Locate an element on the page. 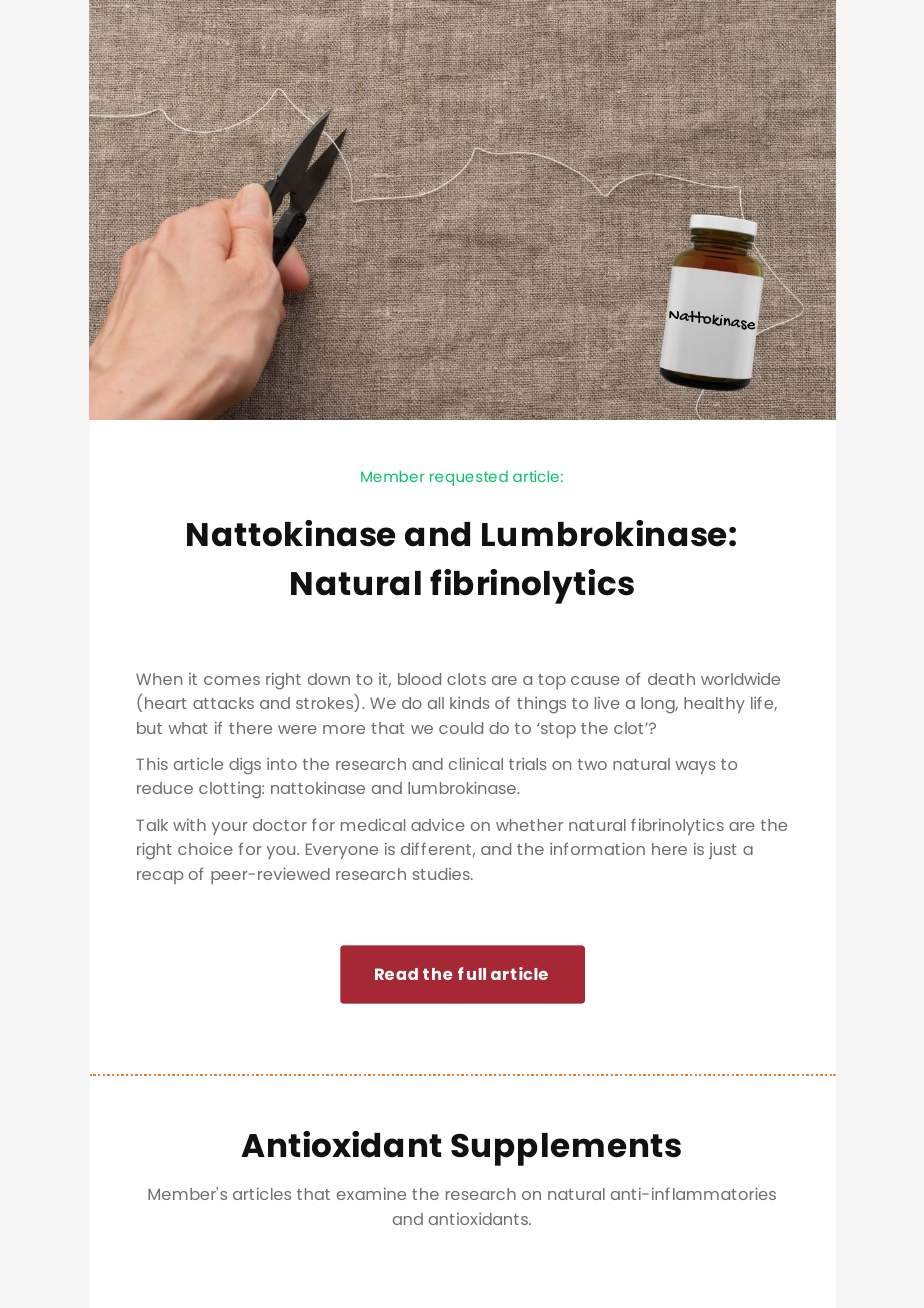  requested is located at coordinates (469, 478).
